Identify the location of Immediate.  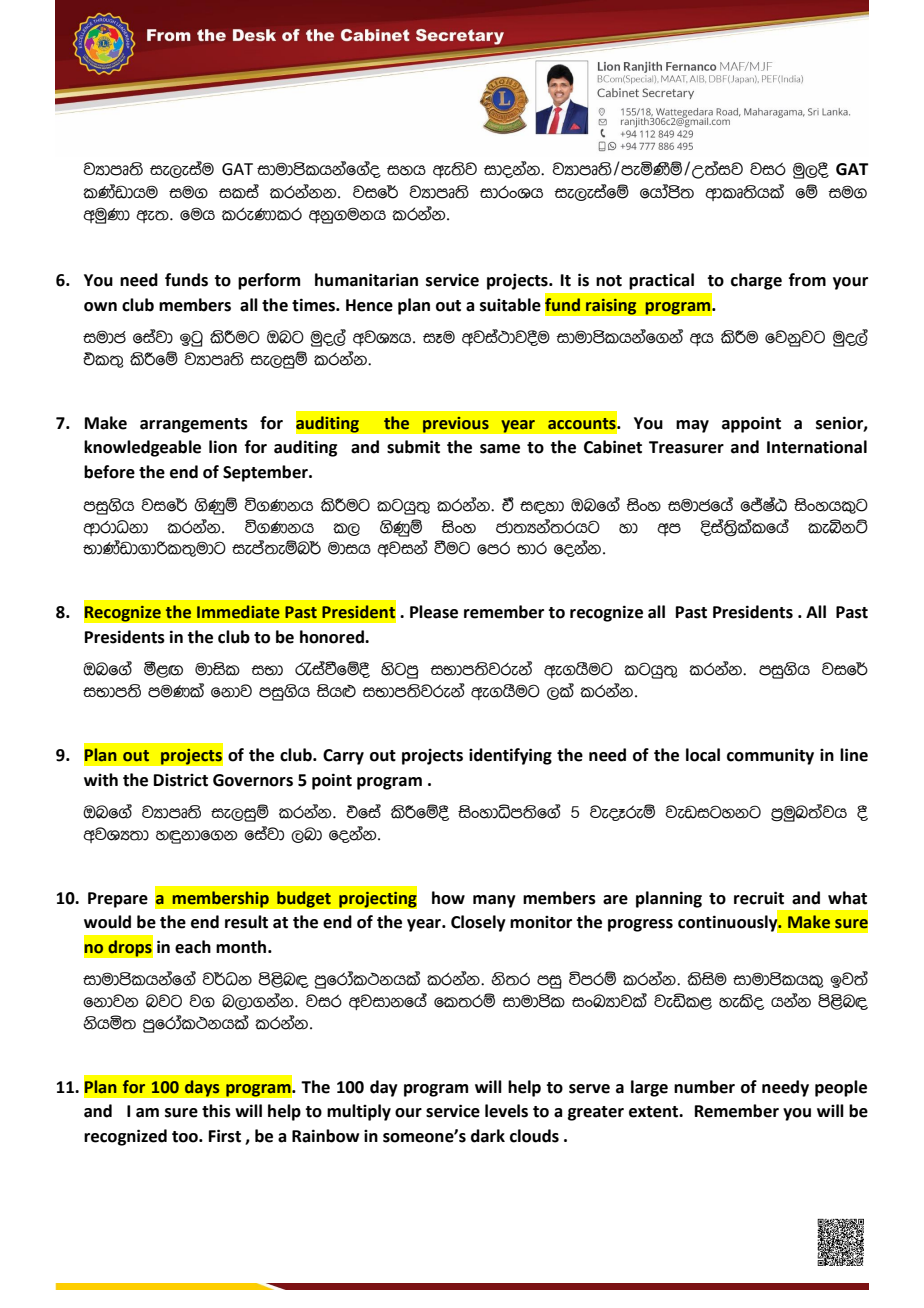
(238, 612).
